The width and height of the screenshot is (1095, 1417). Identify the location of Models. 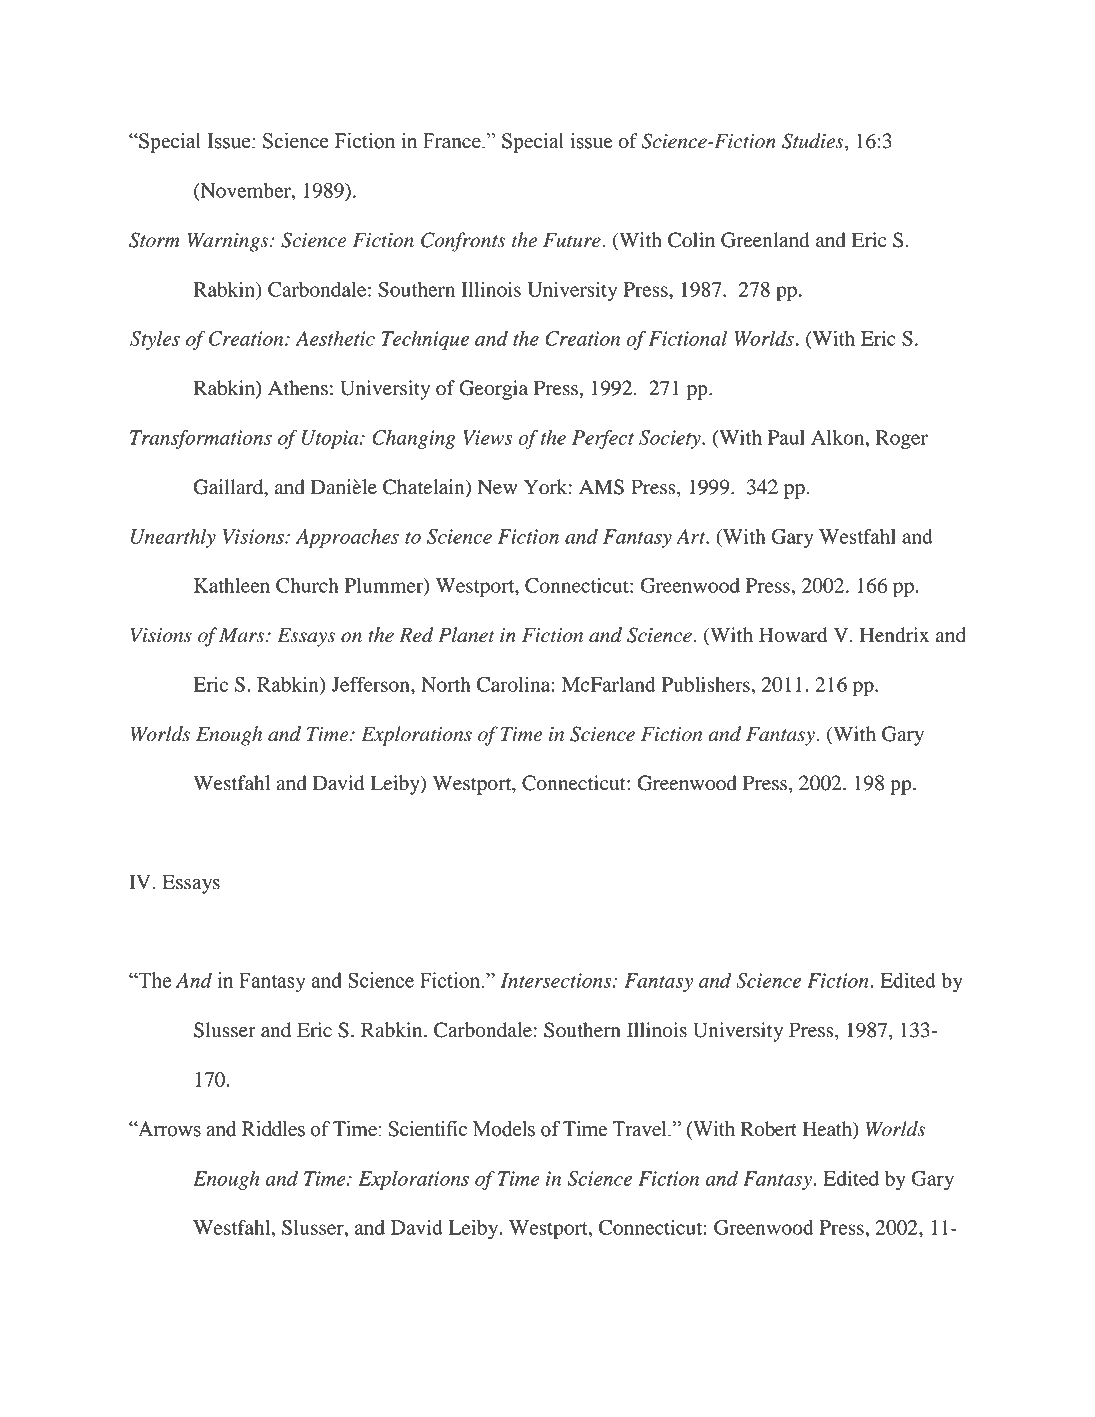
(504, 1129).
